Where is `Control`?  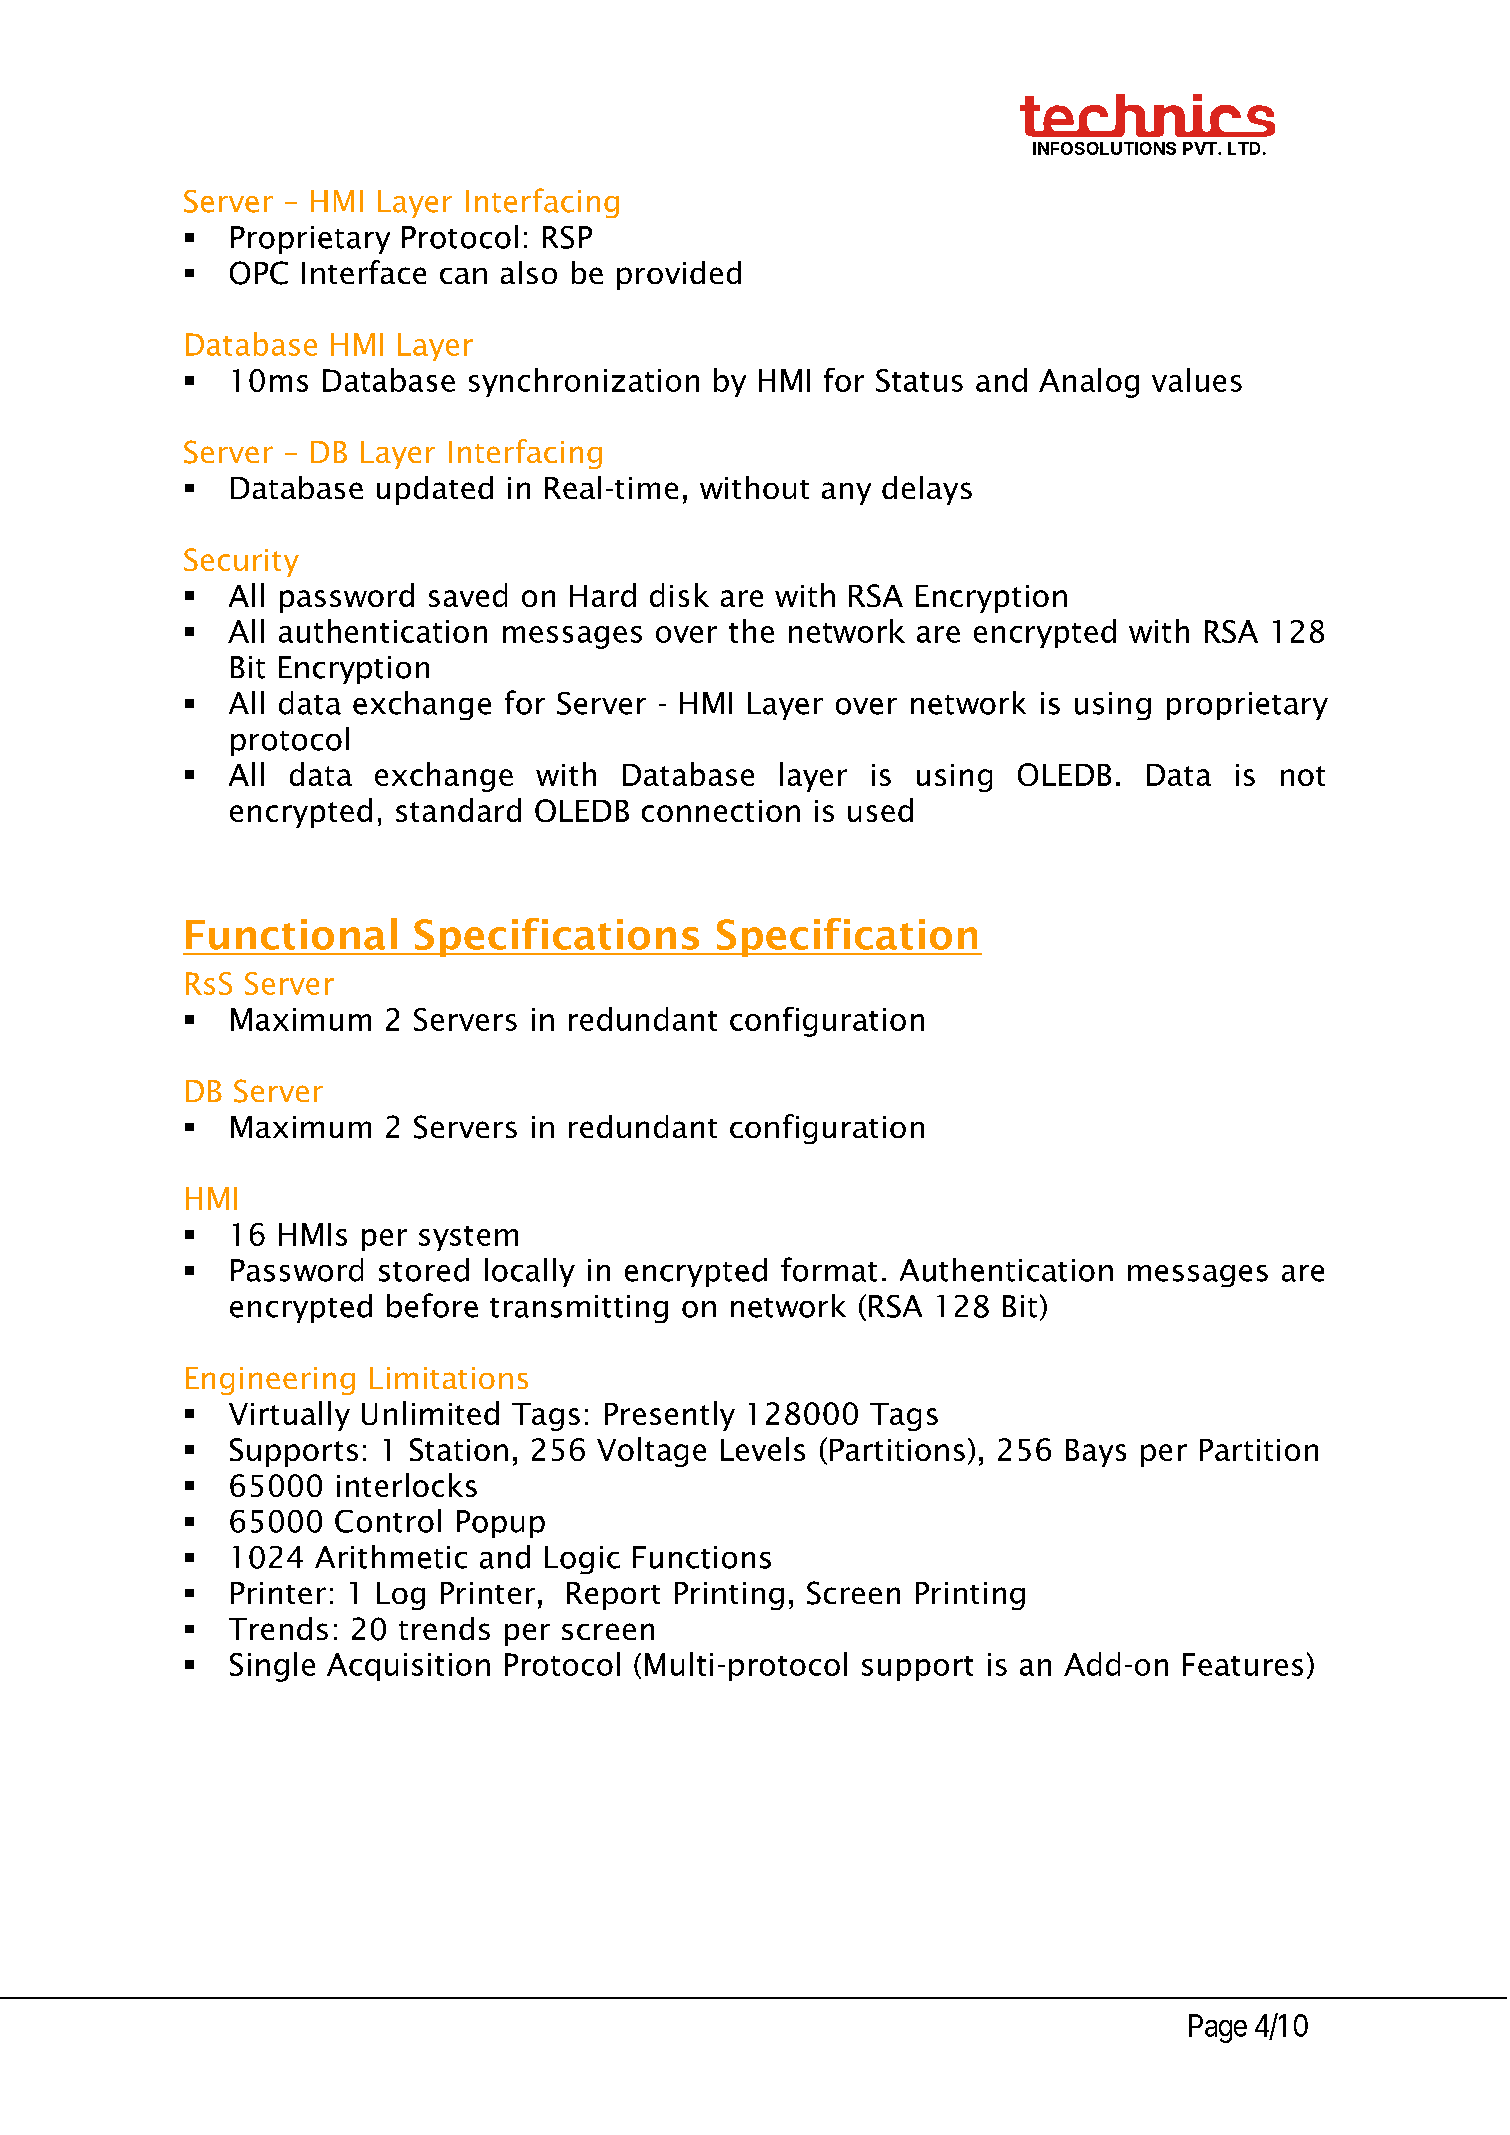 Control is located at coordinates (388, 1521).
